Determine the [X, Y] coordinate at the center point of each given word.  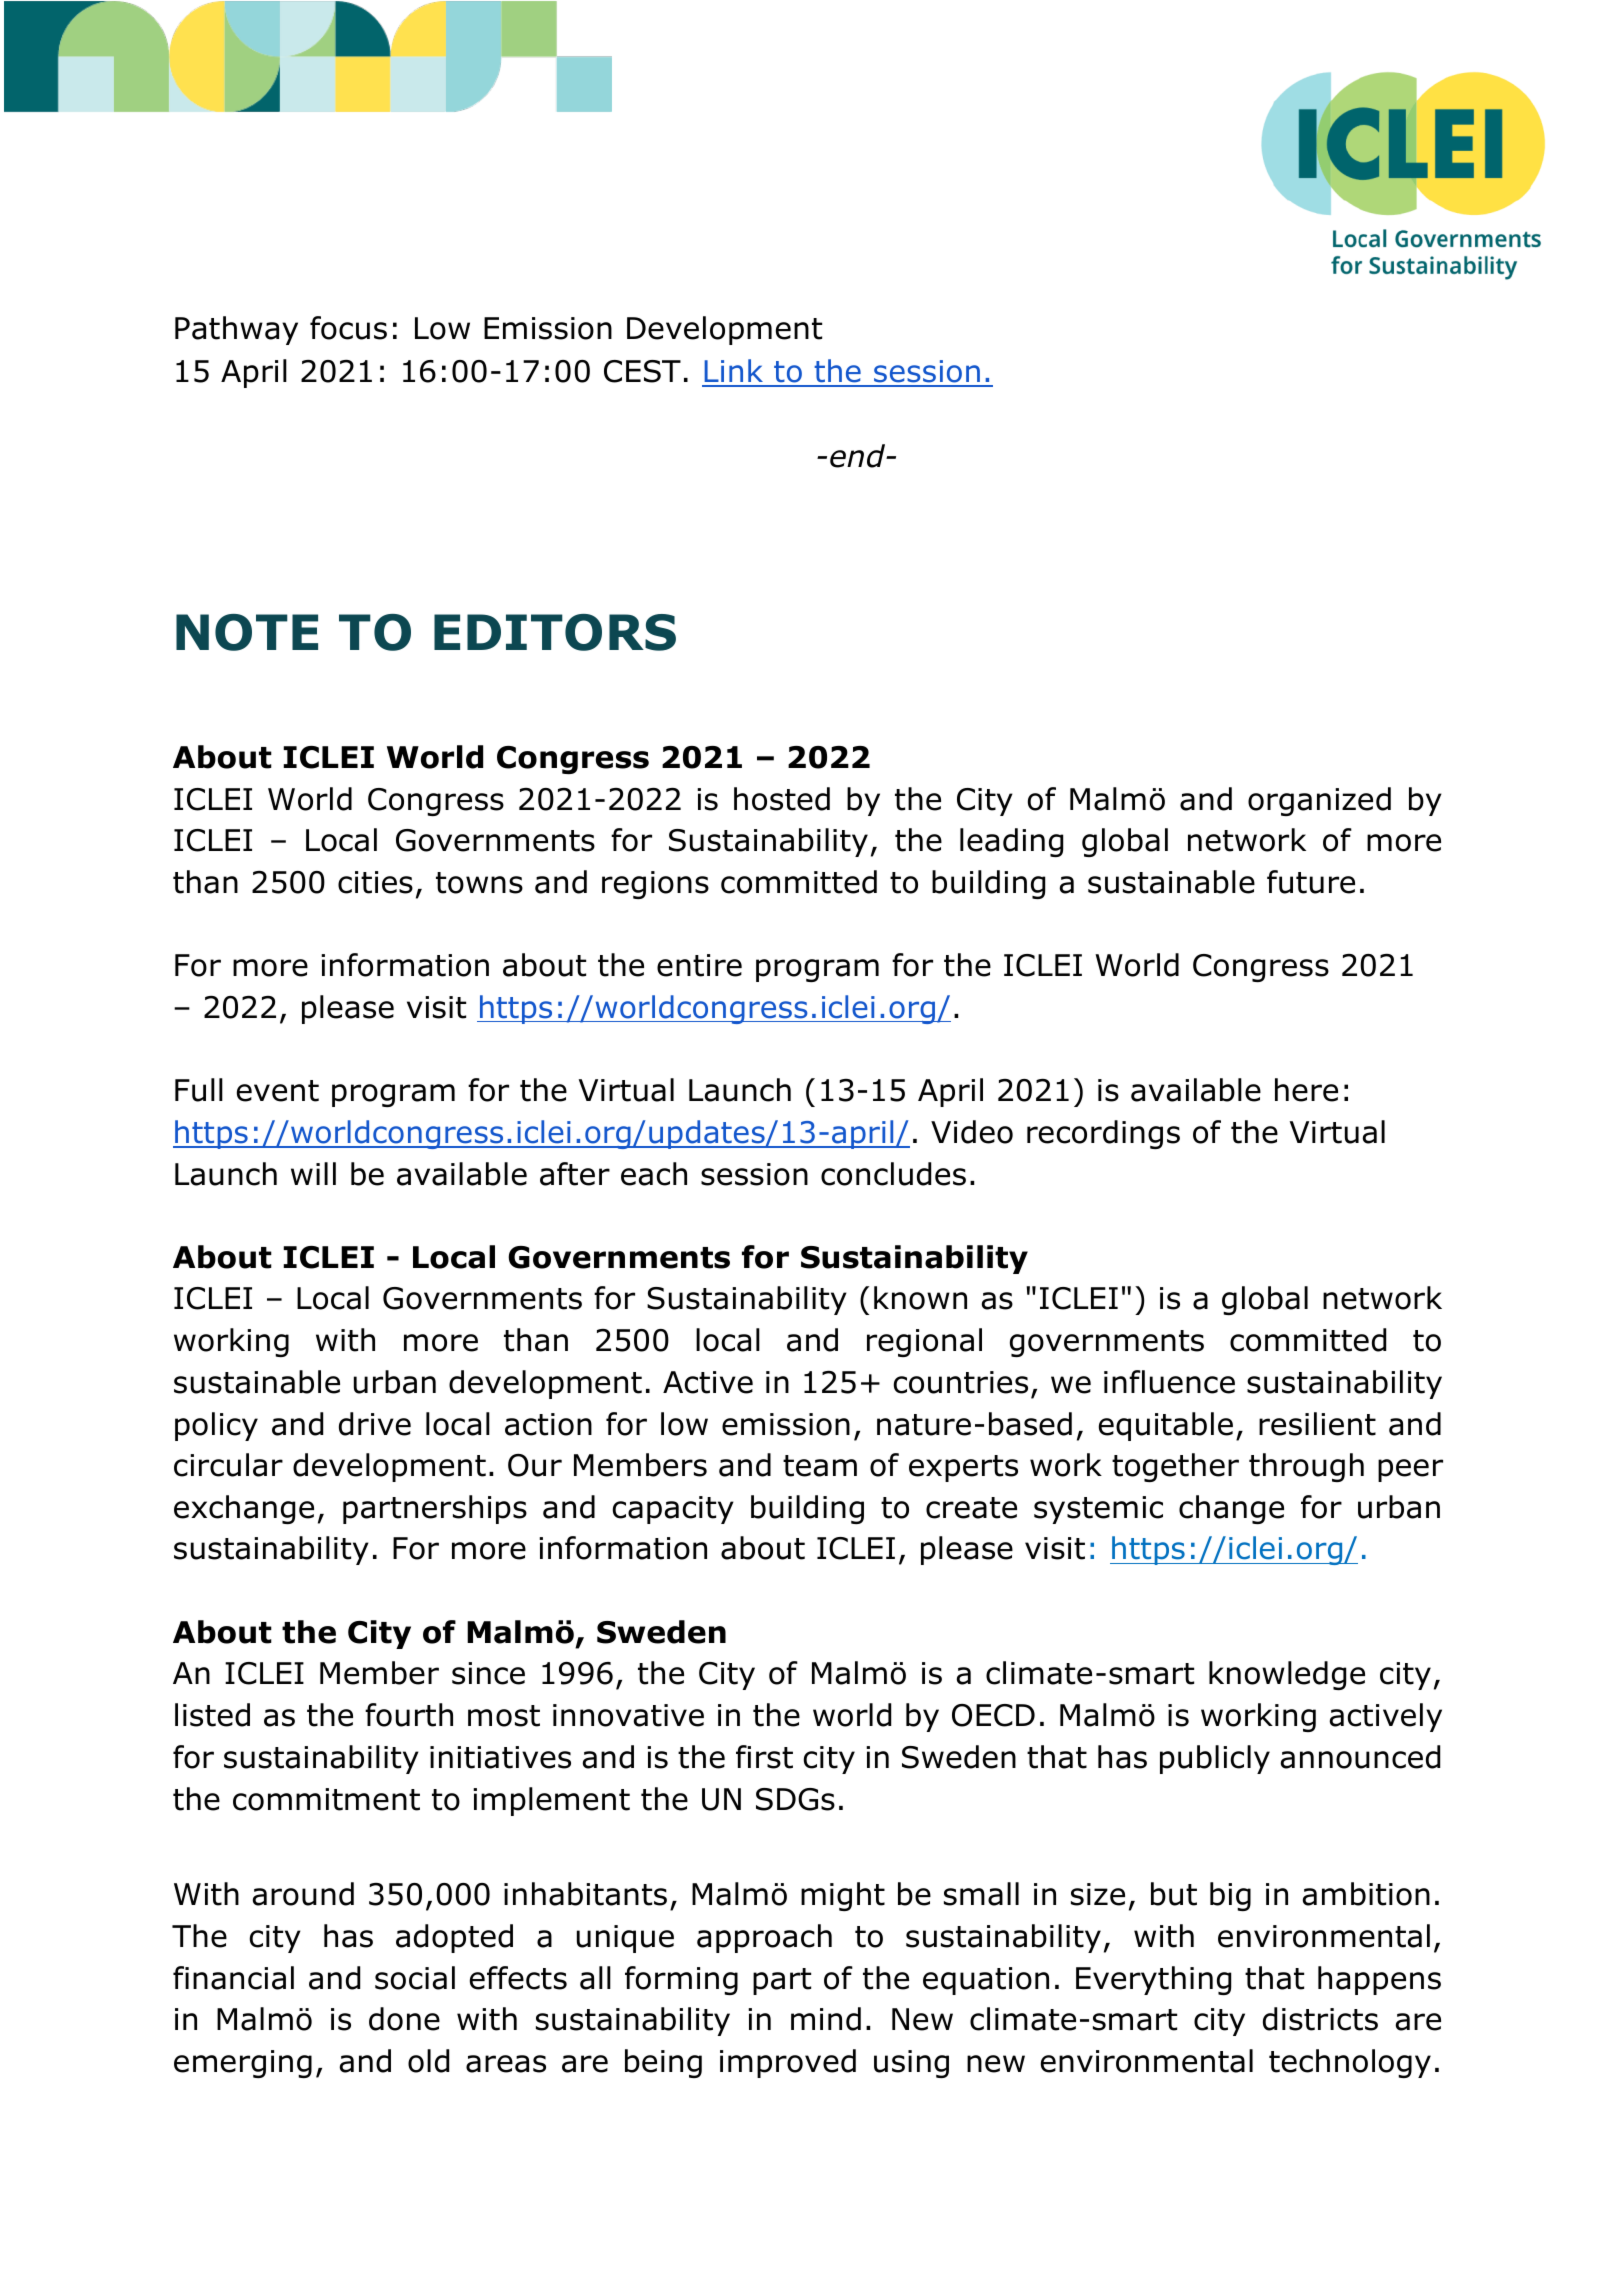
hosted [782, 799]
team [820, 1466]
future [1311, 882]
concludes [893, 1174]
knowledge [1287, 1675]
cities [375, 882]
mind [826, 2019]
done [404, 2019]
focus [348, 328]
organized [1319, 801]
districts [1320, 2019]
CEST [642, 371]
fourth [409, 1715]
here [1306, 1090]
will [313, 1173]
